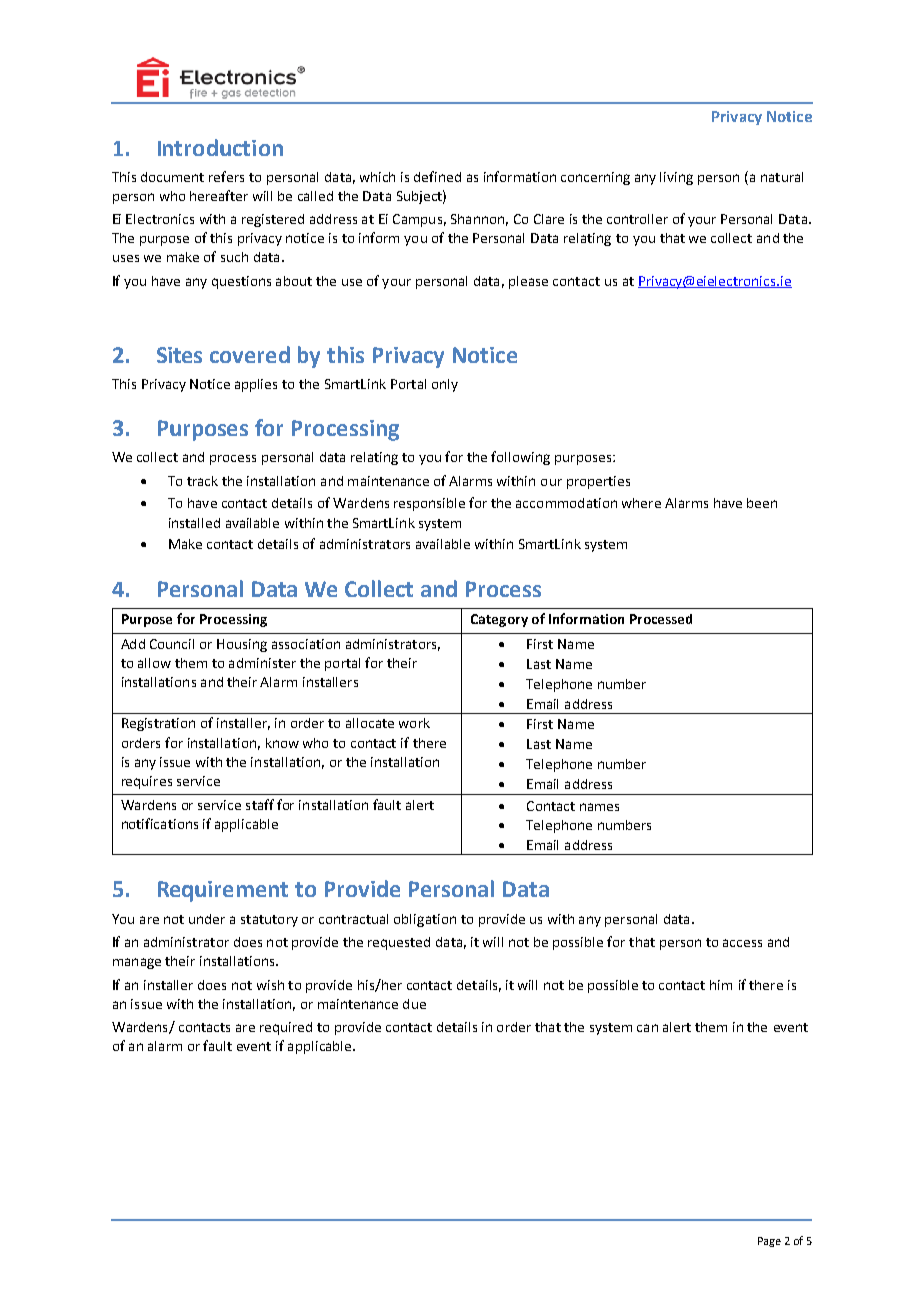 The height and width of the screenshot is (1308, 924). I want to click on defined, so click(437, 176).
